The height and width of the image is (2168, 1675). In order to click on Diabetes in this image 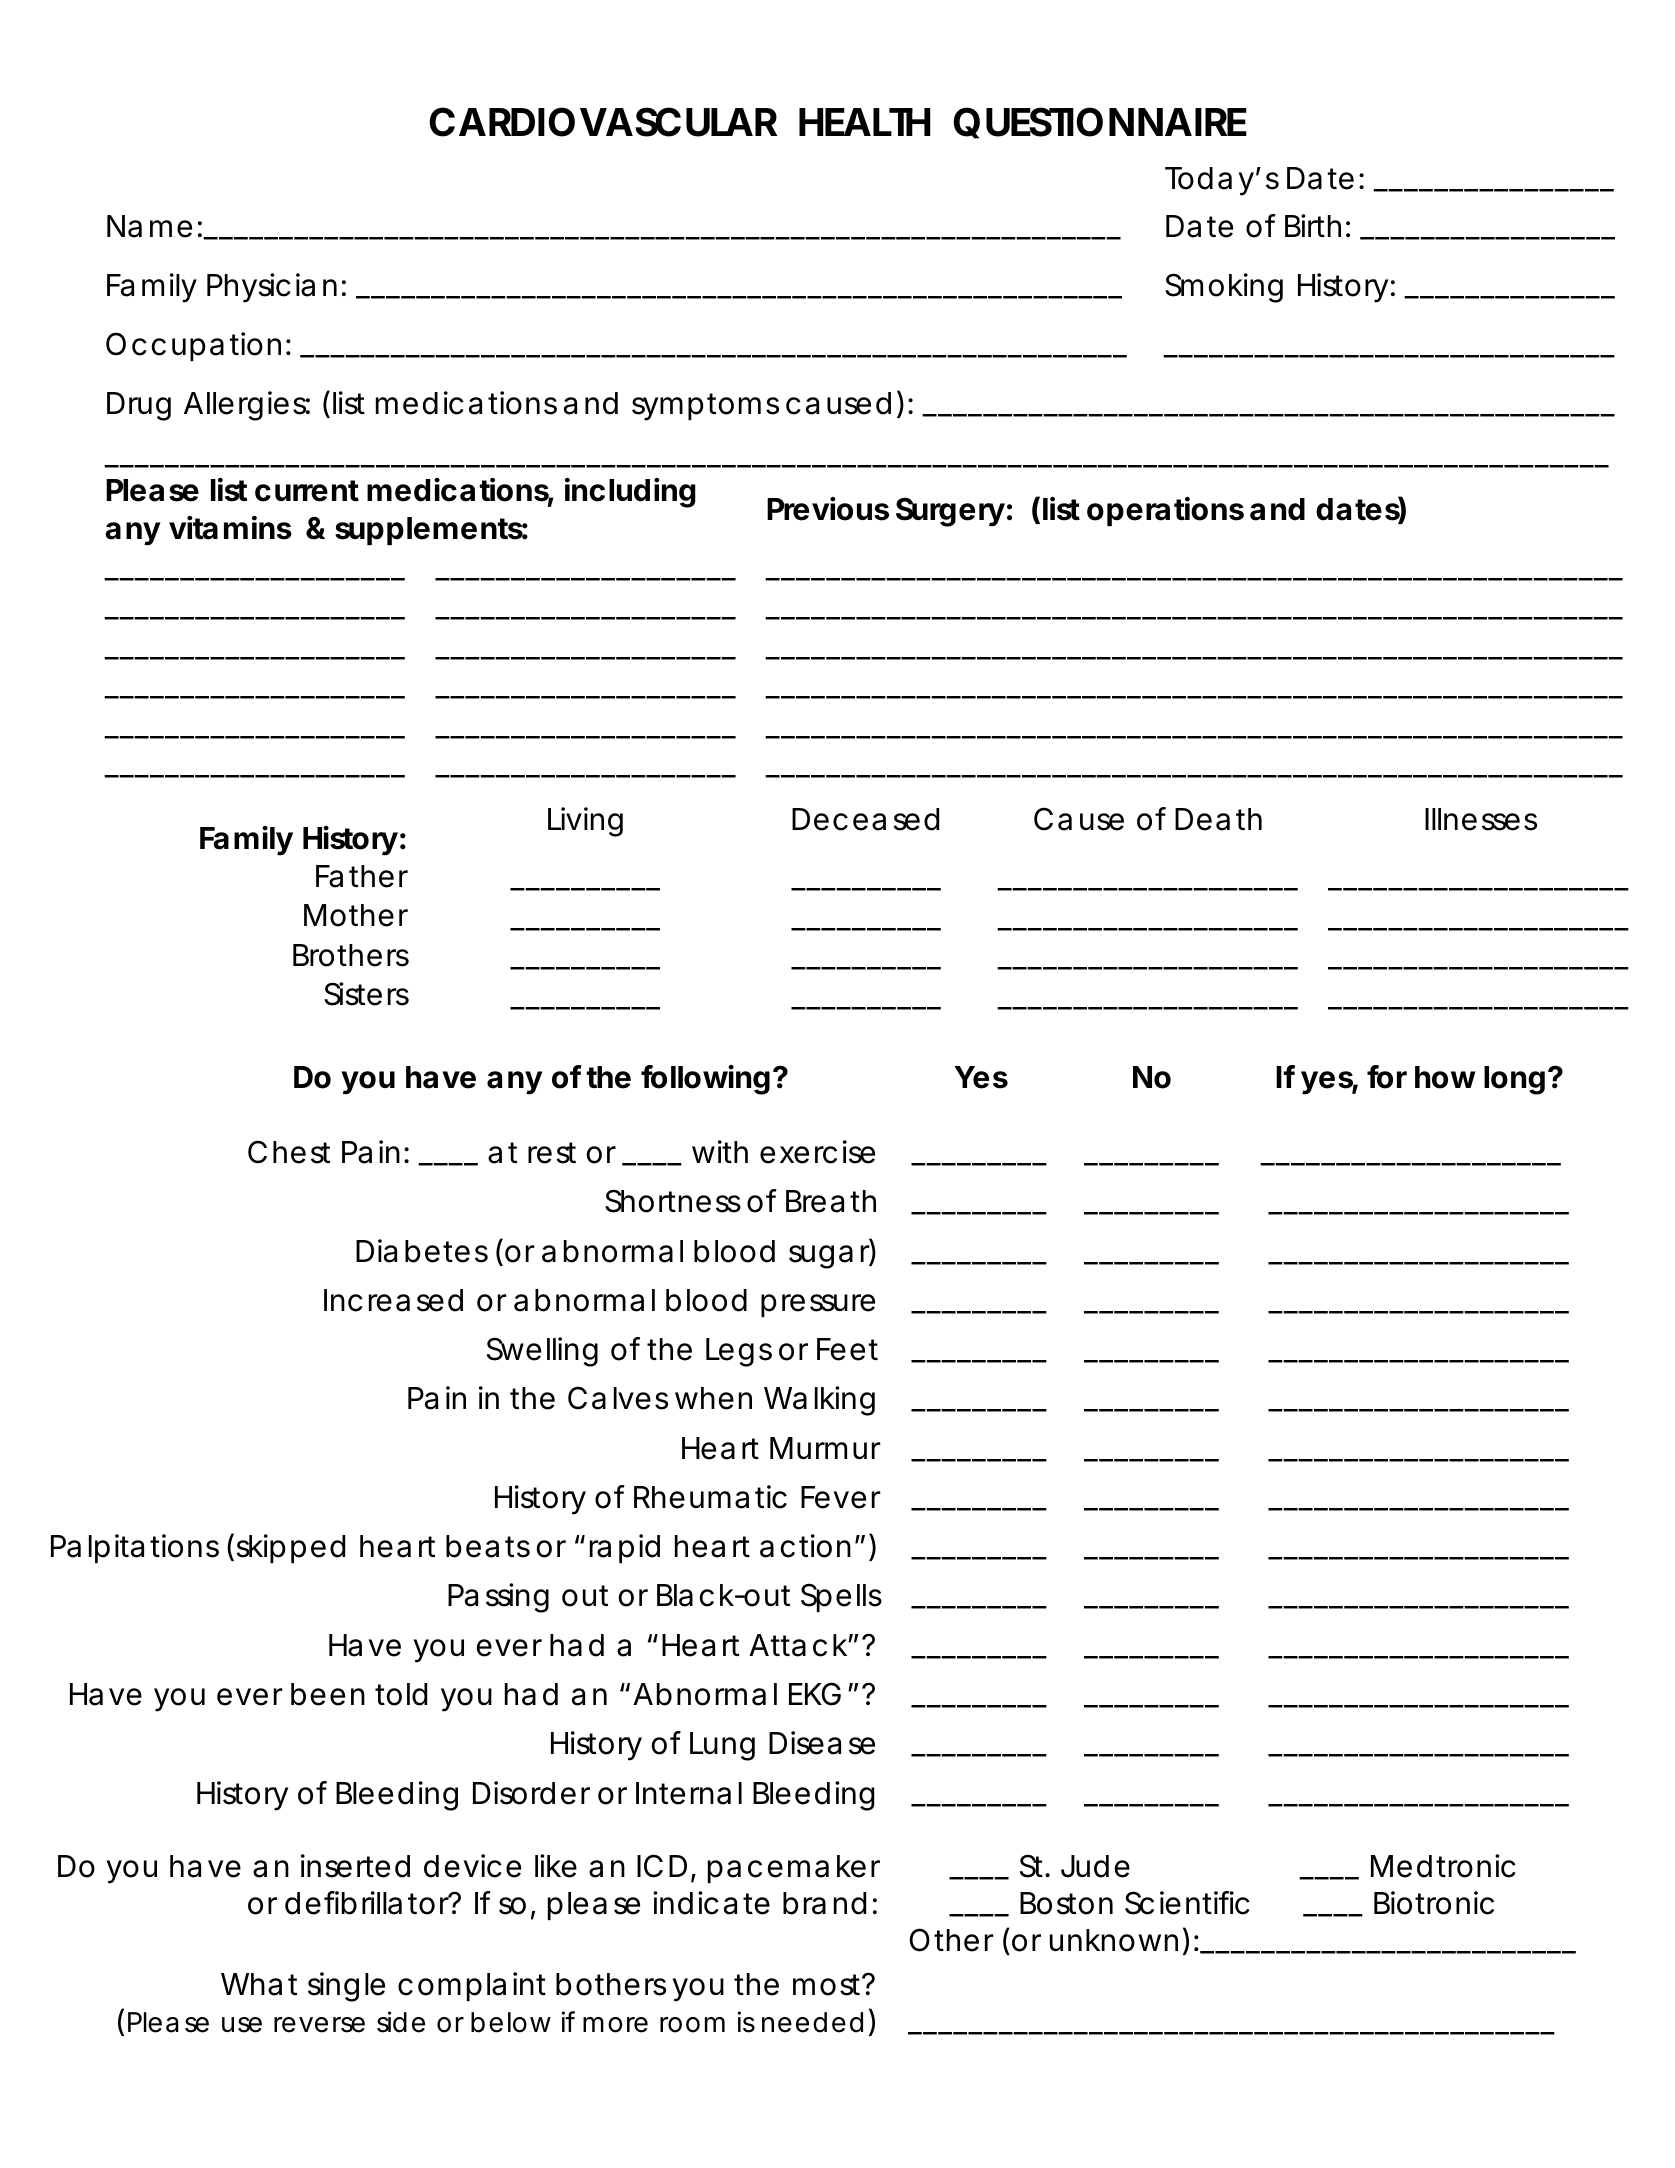, I will do `click(422, 1251)`.
